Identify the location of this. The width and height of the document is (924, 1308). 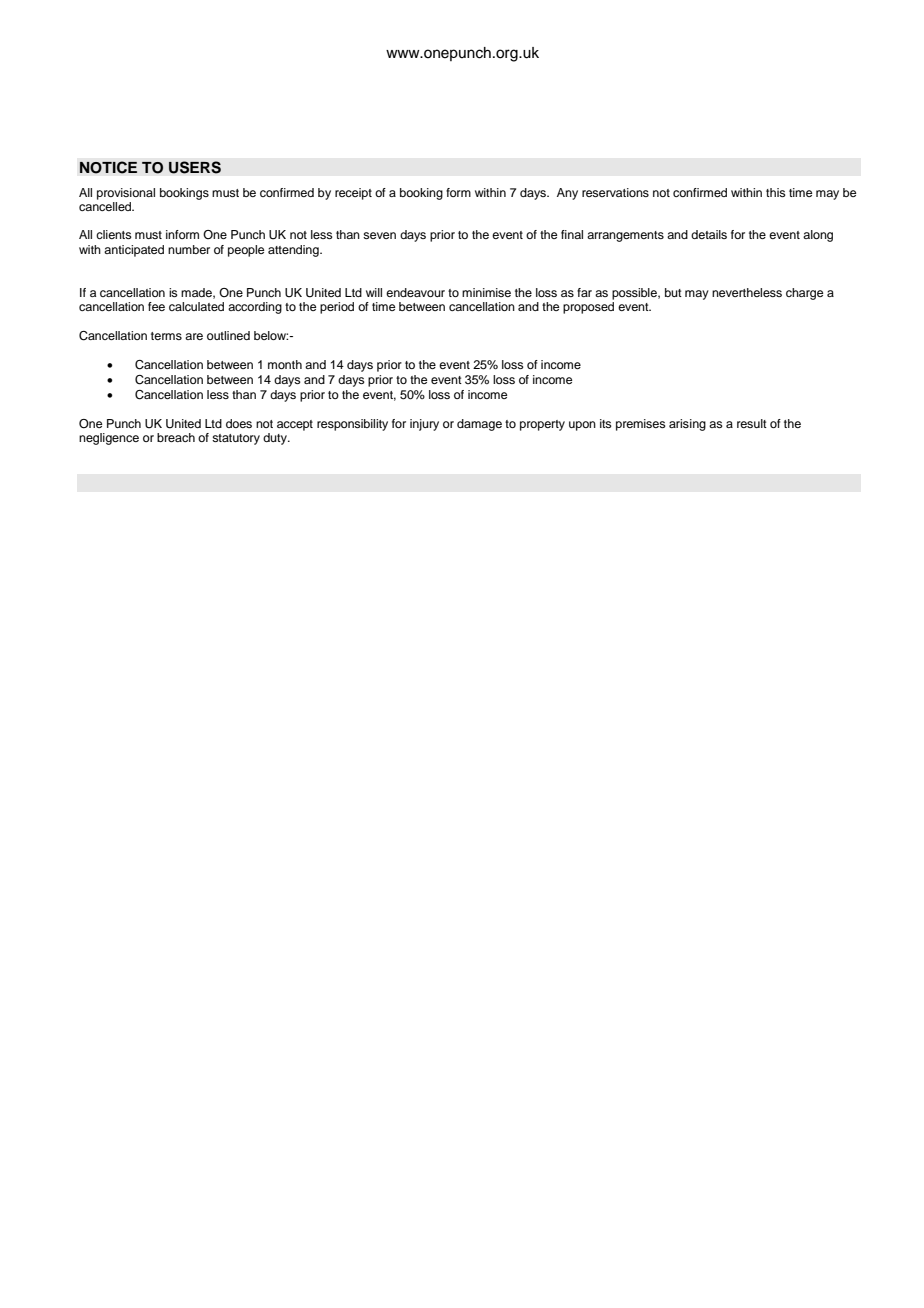
(776, 192).
